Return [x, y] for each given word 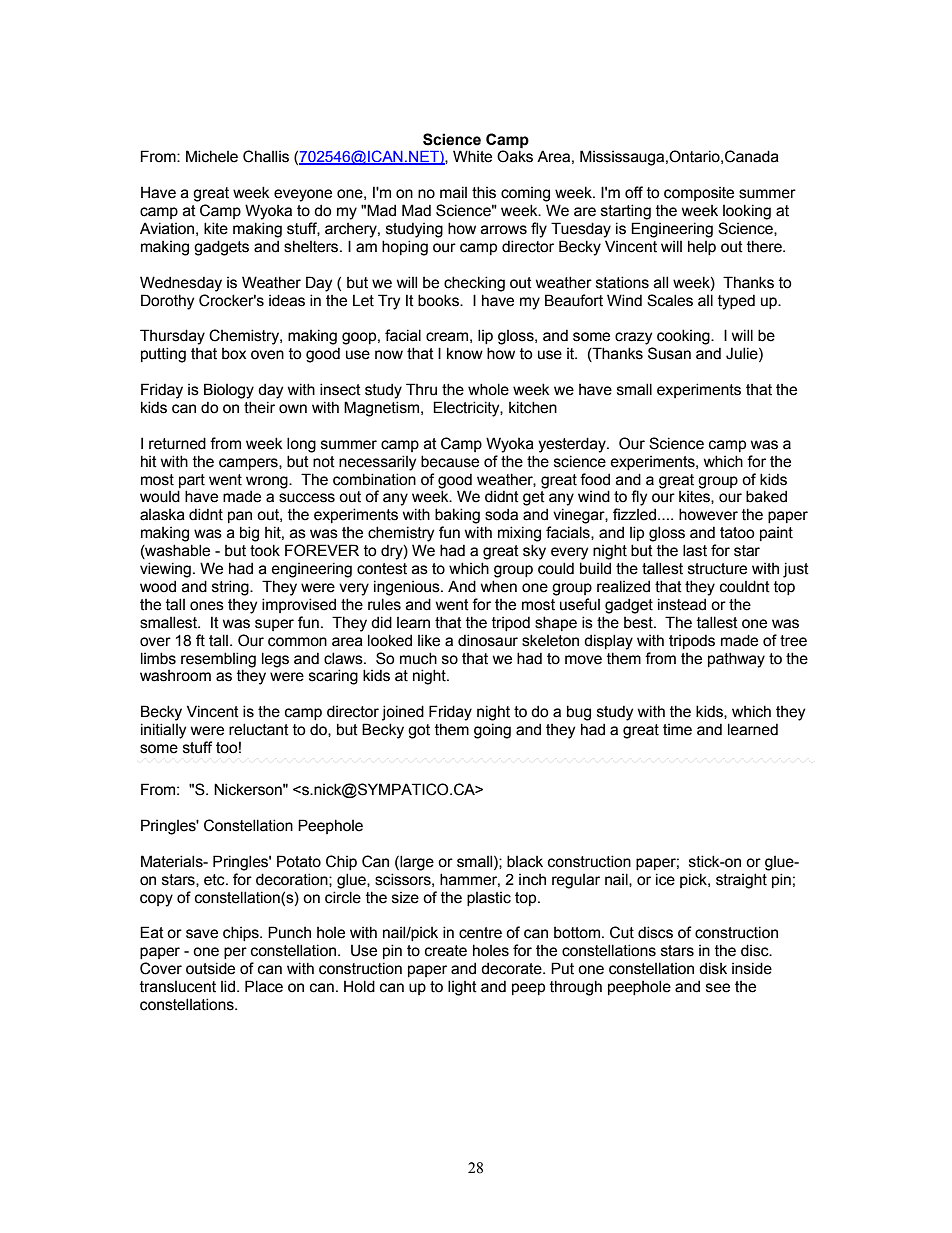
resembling [218, 660]
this [484, 192]
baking [457, 516]
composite [699, 194]
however [708, 514]
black [525, 861]
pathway [736, 660]
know [465, 353]
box [234, 354]
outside [210, 968]
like [429, 640]
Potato [299, 861]
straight [741, 881]
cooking [684, 337]
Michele [212, 156]
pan [240, 517]
